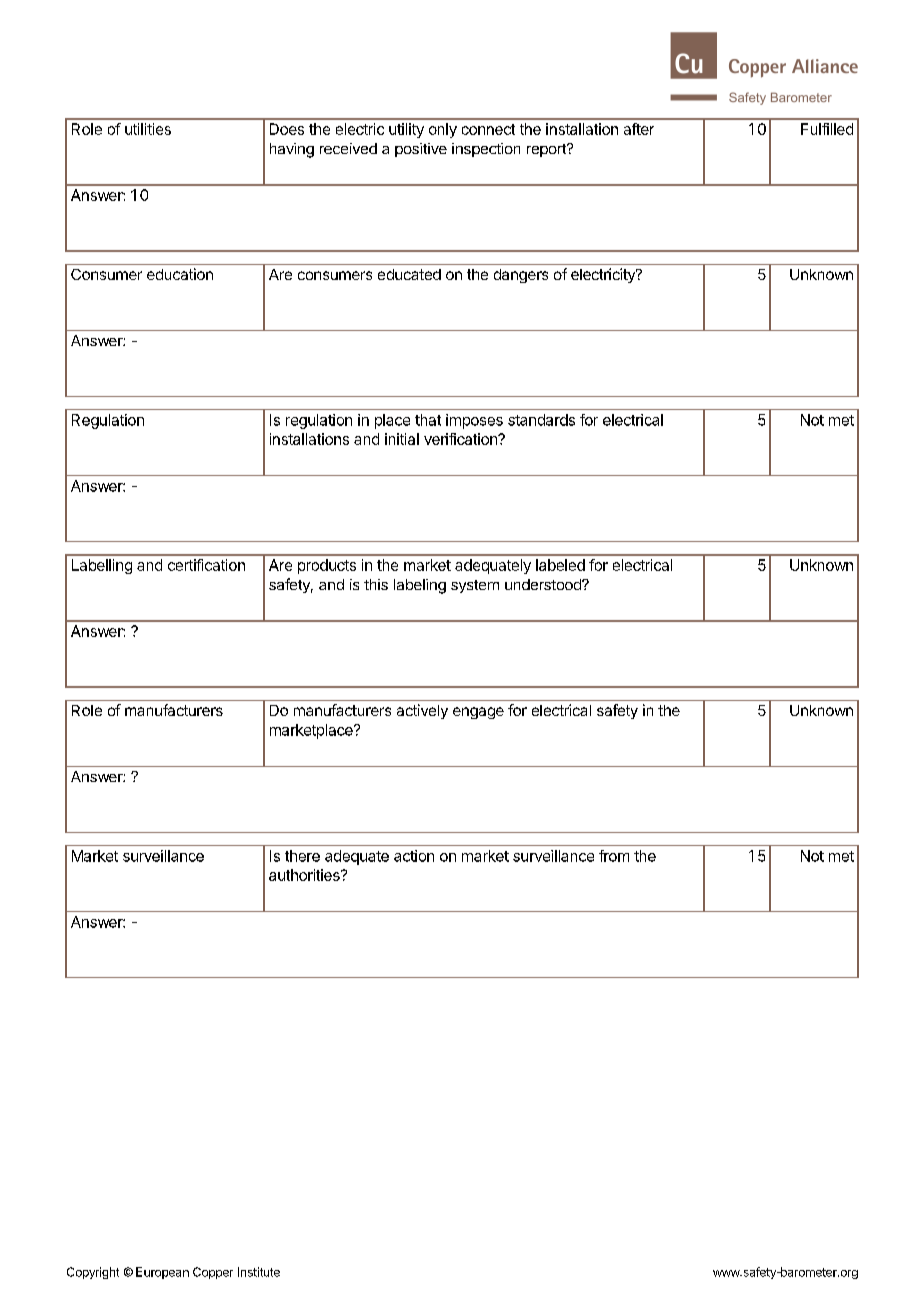 The image size is (924, 1308). I want to click on Institute, so click(259, 1272).
